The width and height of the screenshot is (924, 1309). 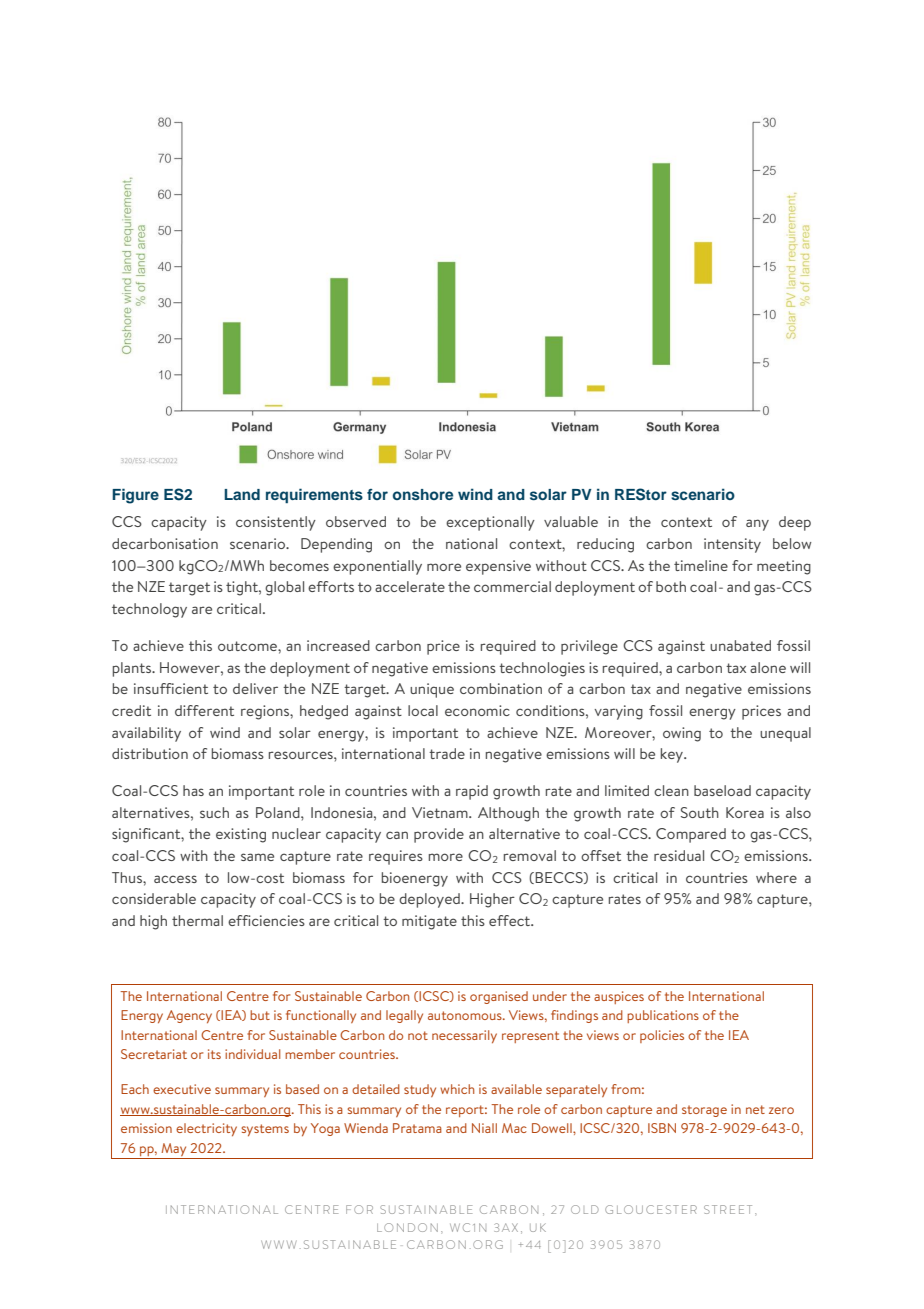 What do you see at coordinates (276, 523) in the screenshot?
I see `consistently` at bounding box center [276, 523].
